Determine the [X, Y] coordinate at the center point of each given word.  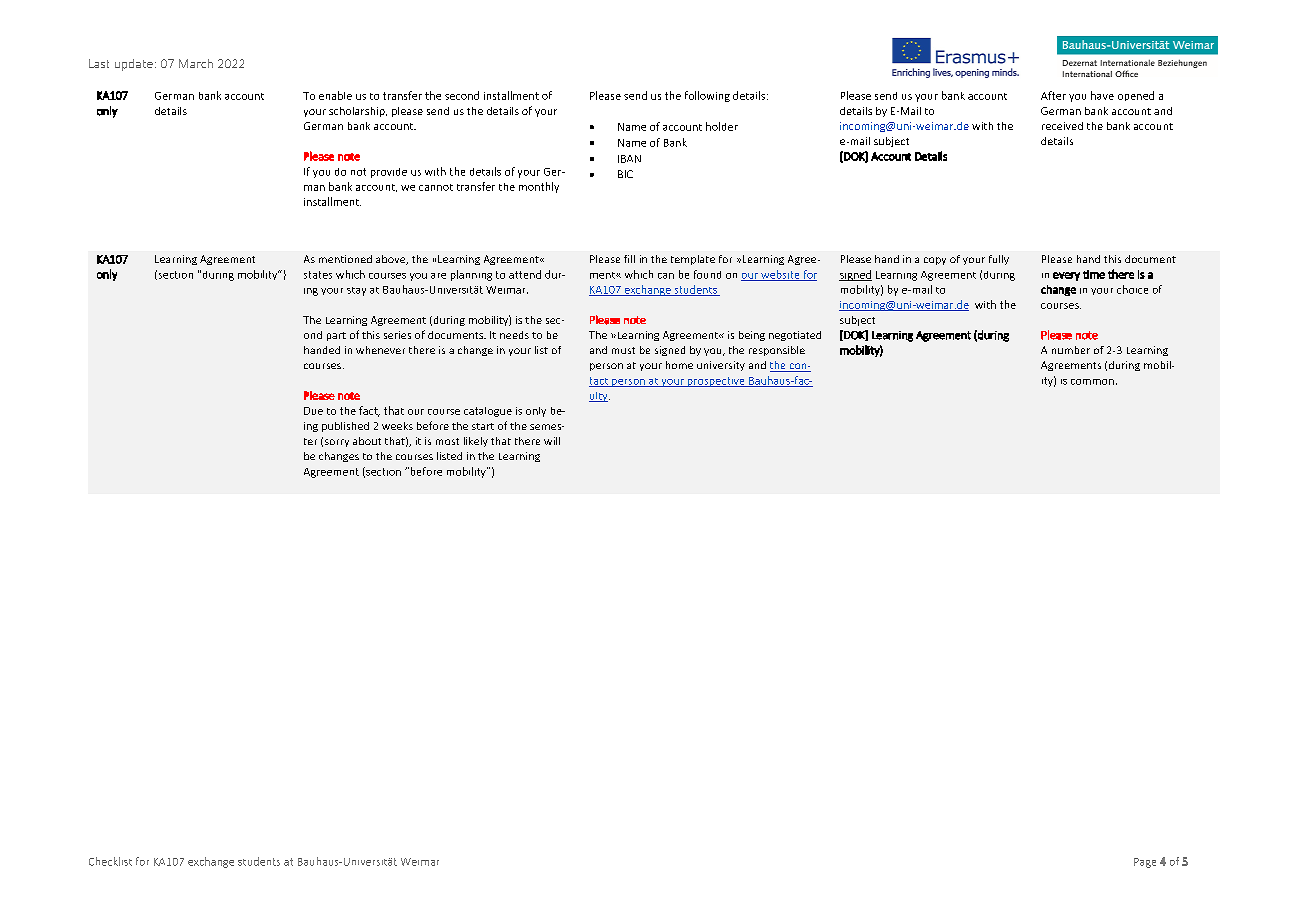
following [707, 96]
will [552, 441]
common [1092, 382]
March [196, 63]
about [367, 441]
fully [999, 260]
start [483, 426]
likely [476, 442]
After [1053, 95]
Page [1145, 863]
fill [629, 259]
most [447, 441]
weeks [397, 426]
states [318, 275]
